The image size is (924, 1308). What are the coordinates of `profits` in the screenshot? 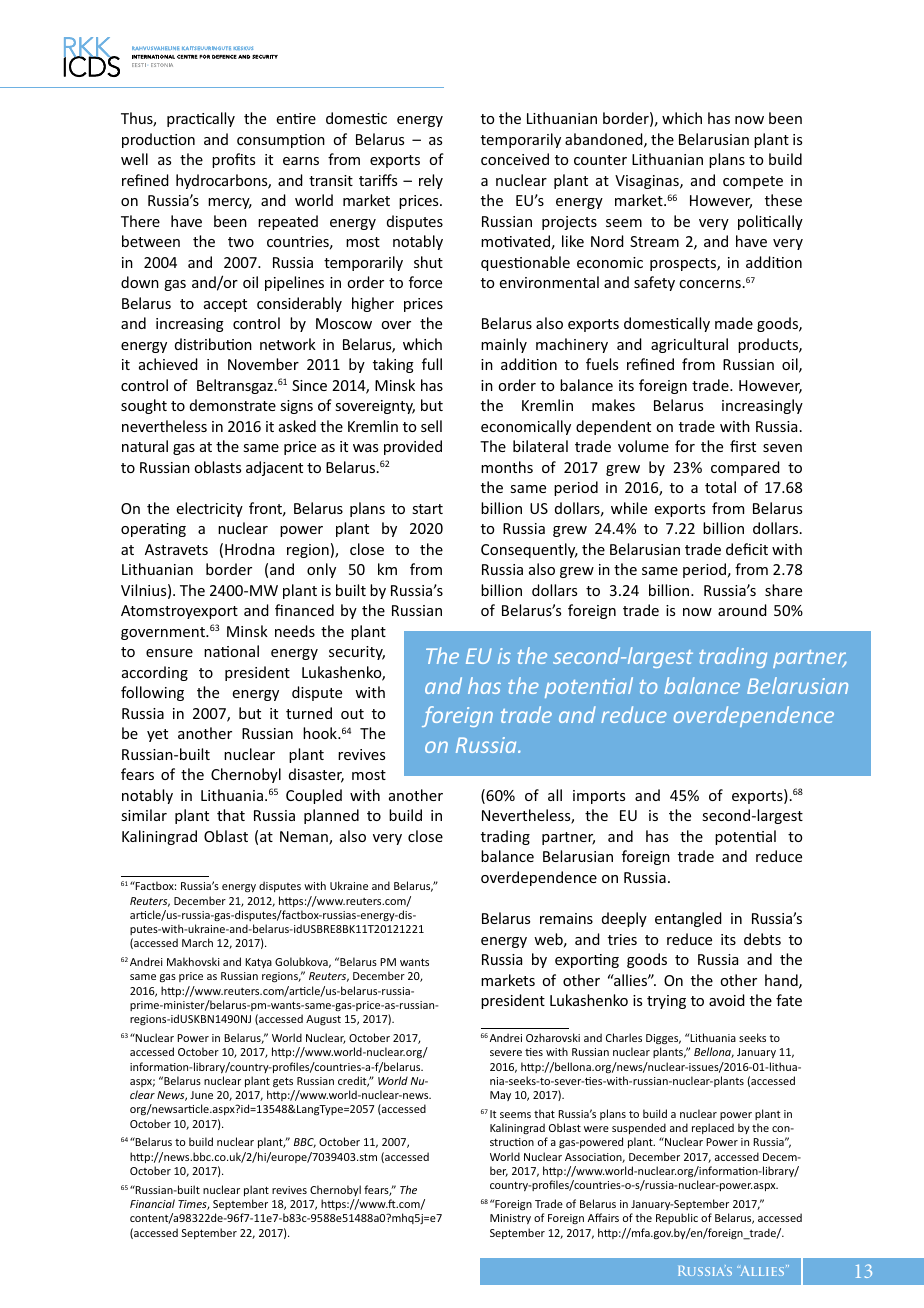 It's located at (233, 160).
